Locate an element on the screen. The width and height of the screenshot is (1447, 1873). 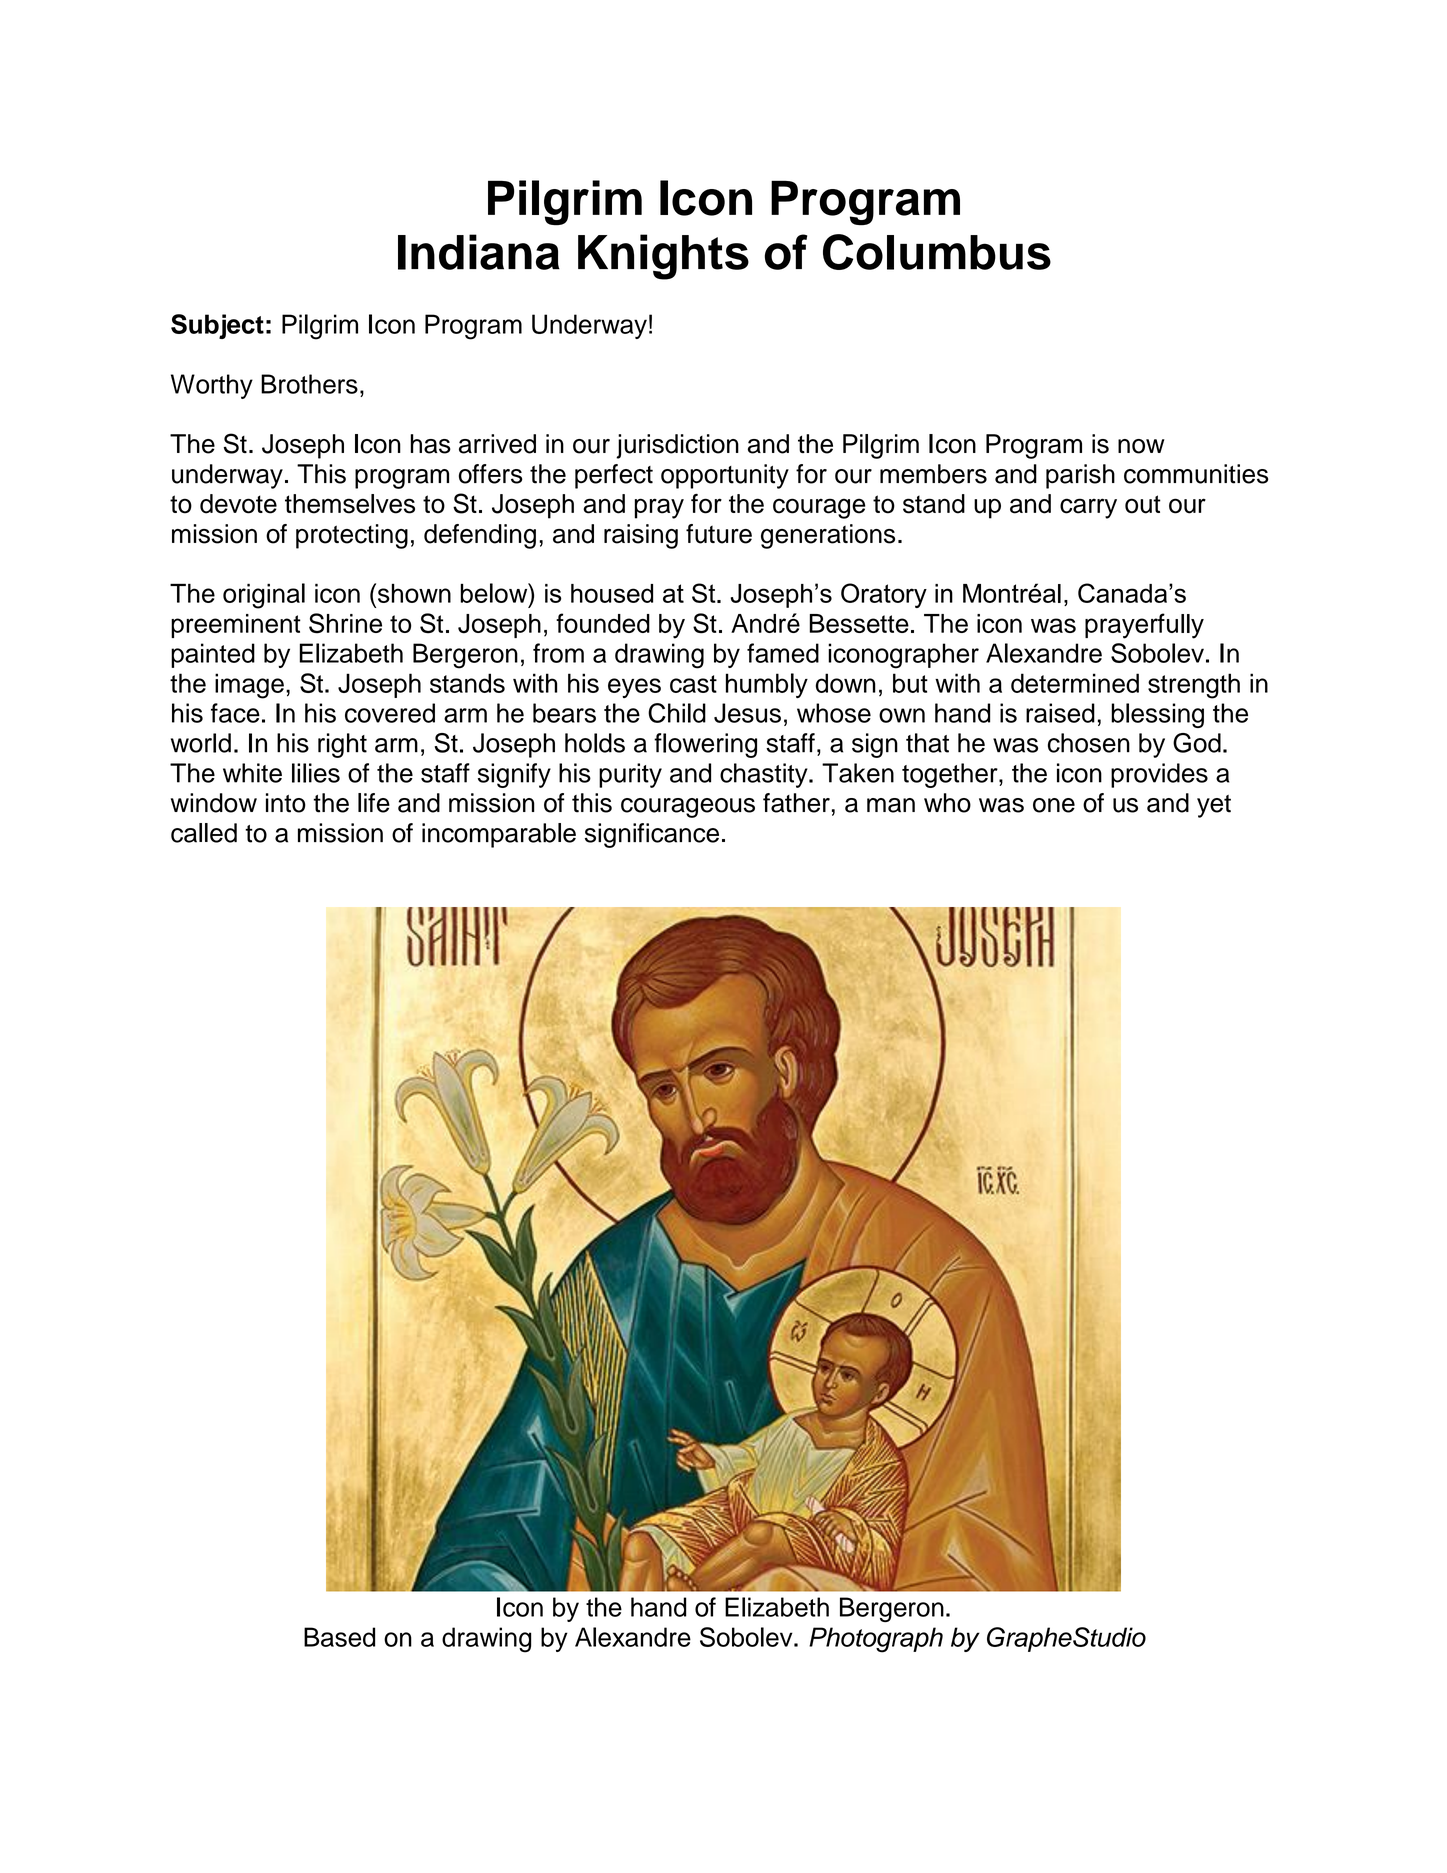
chosen is located at coordinates (1089, 743).
